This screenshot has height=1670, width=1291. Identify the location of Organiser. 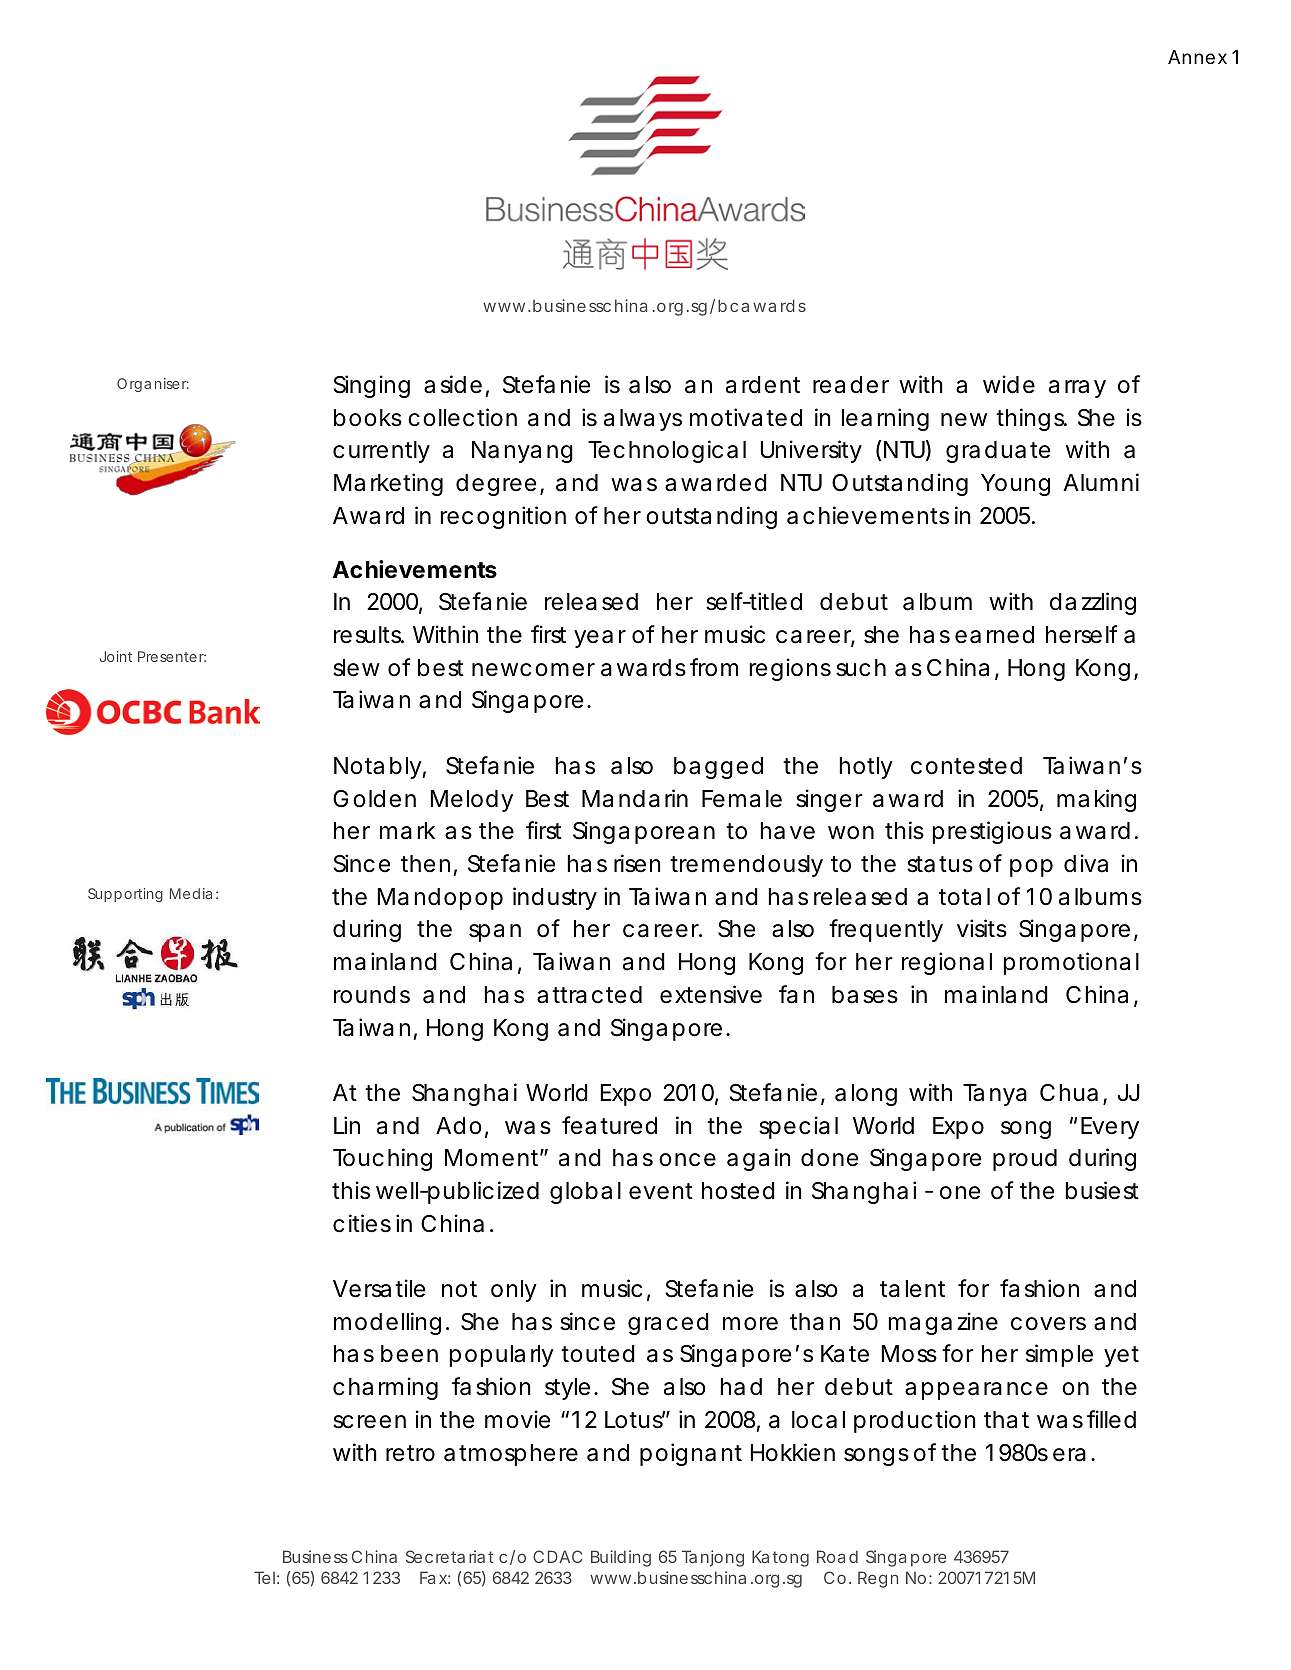
(153, 385).
